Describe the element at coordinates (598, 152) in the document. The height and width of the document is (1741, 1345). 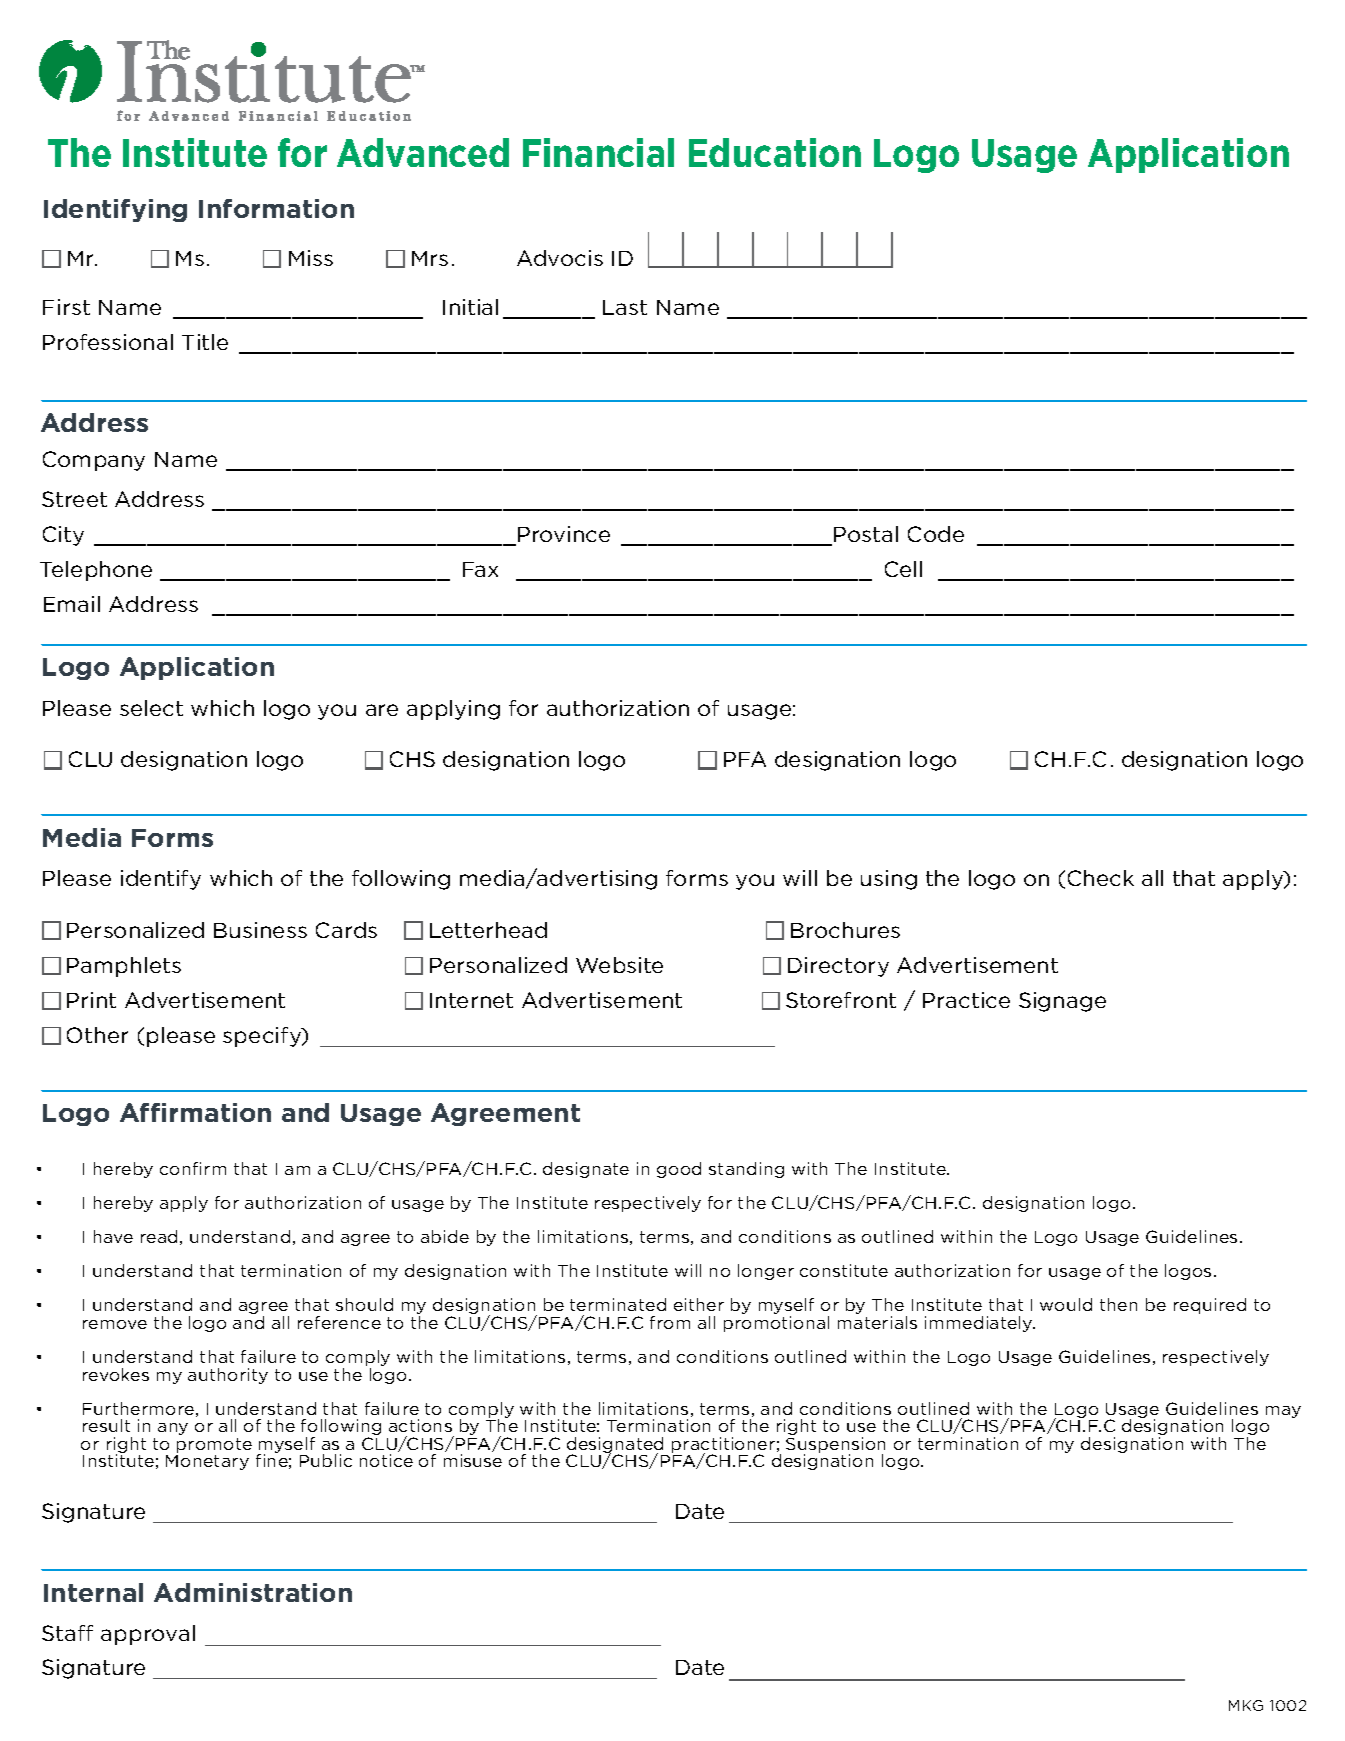
I see `Financial` at that location.
